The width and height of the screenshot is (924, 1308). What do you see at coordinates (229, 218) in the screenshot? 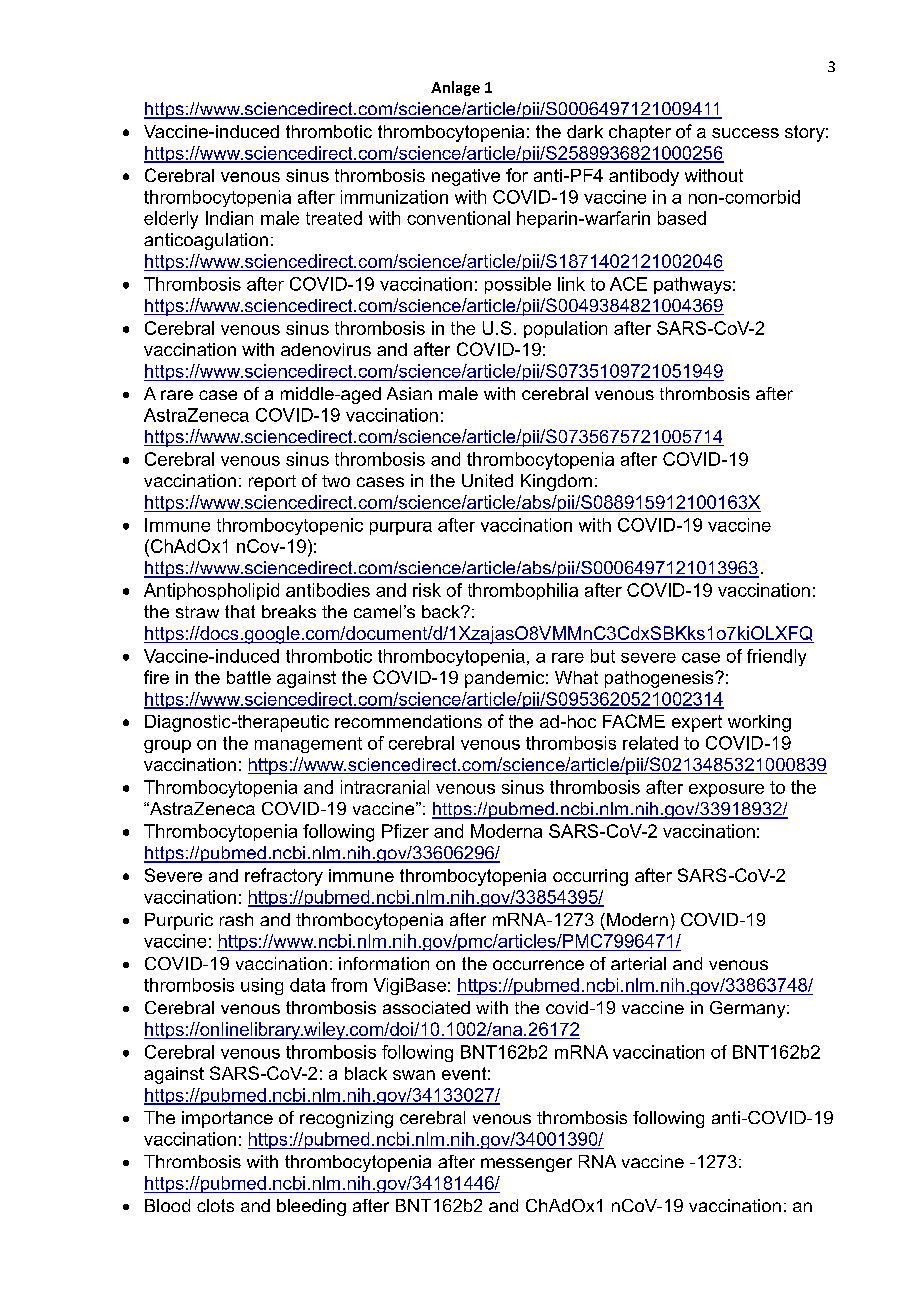
I see `Indian` at bounding box center [229, 218].
